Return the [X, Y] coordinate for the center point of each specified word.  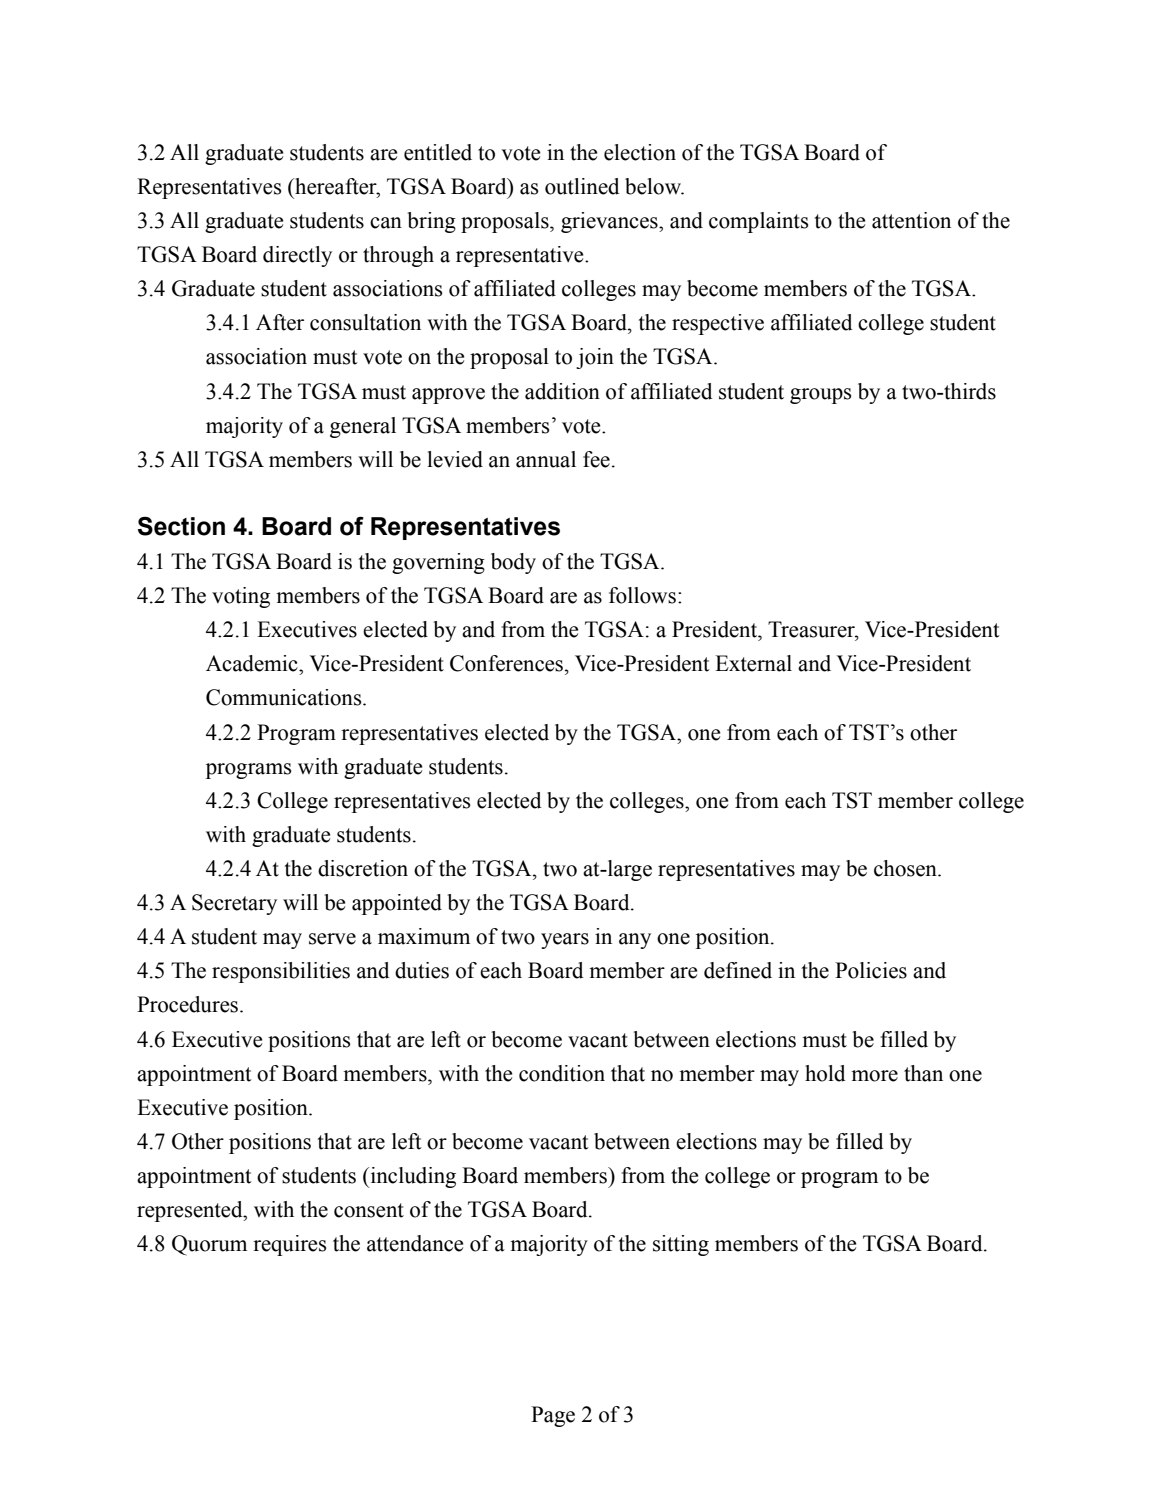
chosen [906, 868]
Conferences [508, 663]
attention [911, 220]
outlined [582, 186]
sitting [681, 1245]
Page [553, 1416]
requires [289, 1245]
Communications [285, 697]
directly [297, 256]
